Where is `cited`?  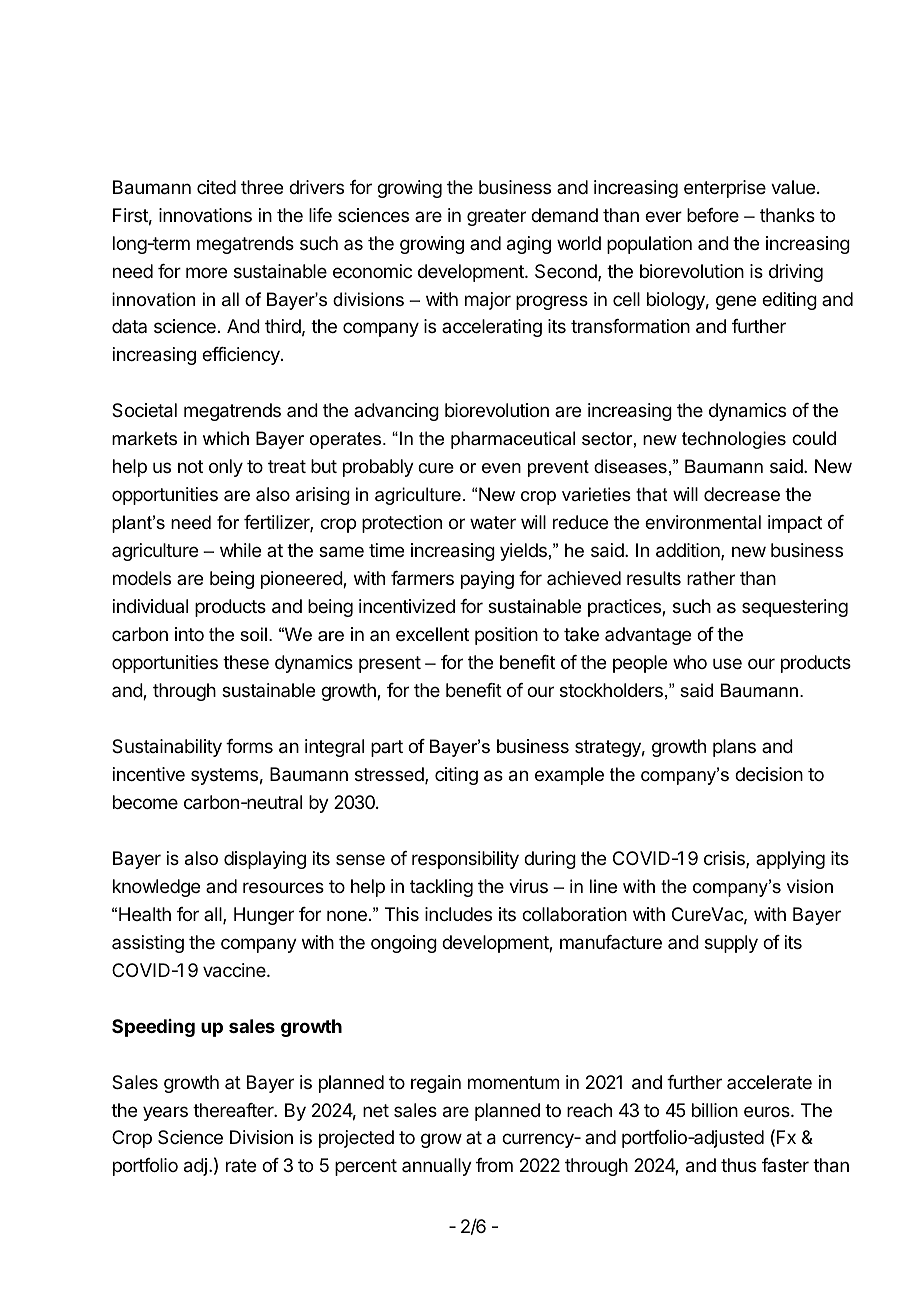 cited is located at coordinates (216, 187).
